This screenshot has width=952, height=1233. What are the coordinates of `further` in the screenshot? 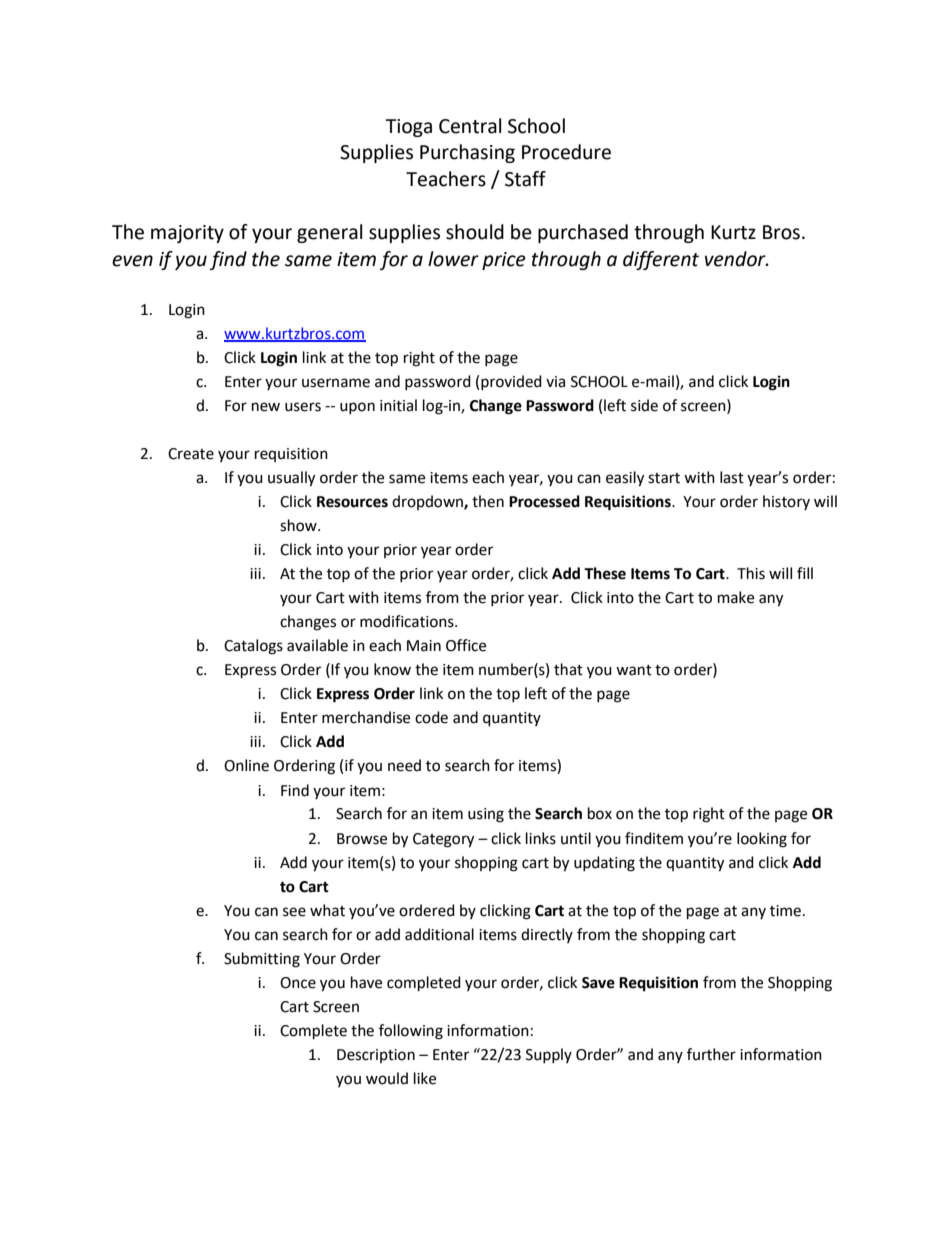 It's located at (711, 1054).
